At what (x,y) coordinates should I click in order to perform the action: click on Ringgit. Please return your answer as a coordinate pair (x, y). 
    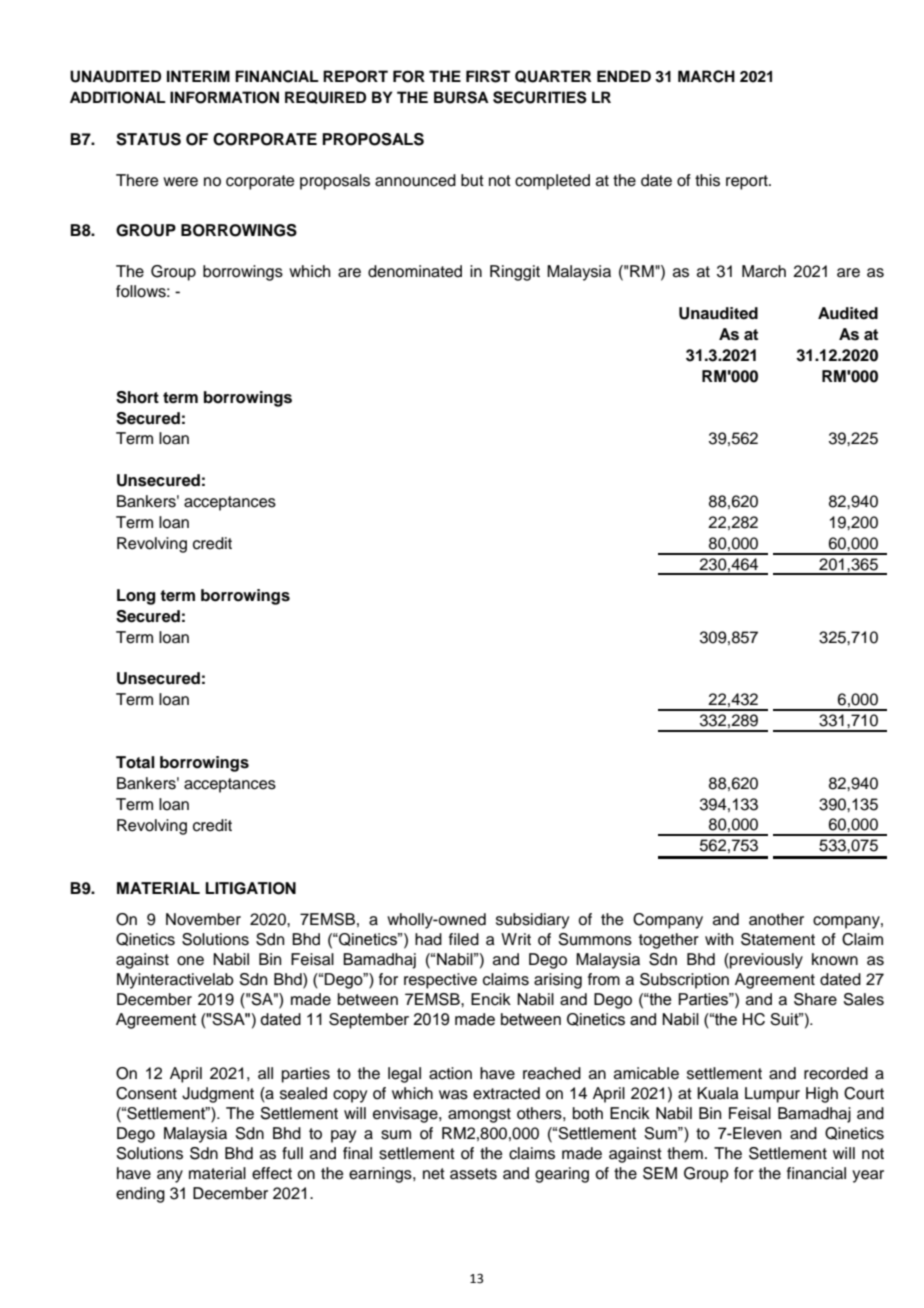
    Looking at the image, I should click on (515, 273).
